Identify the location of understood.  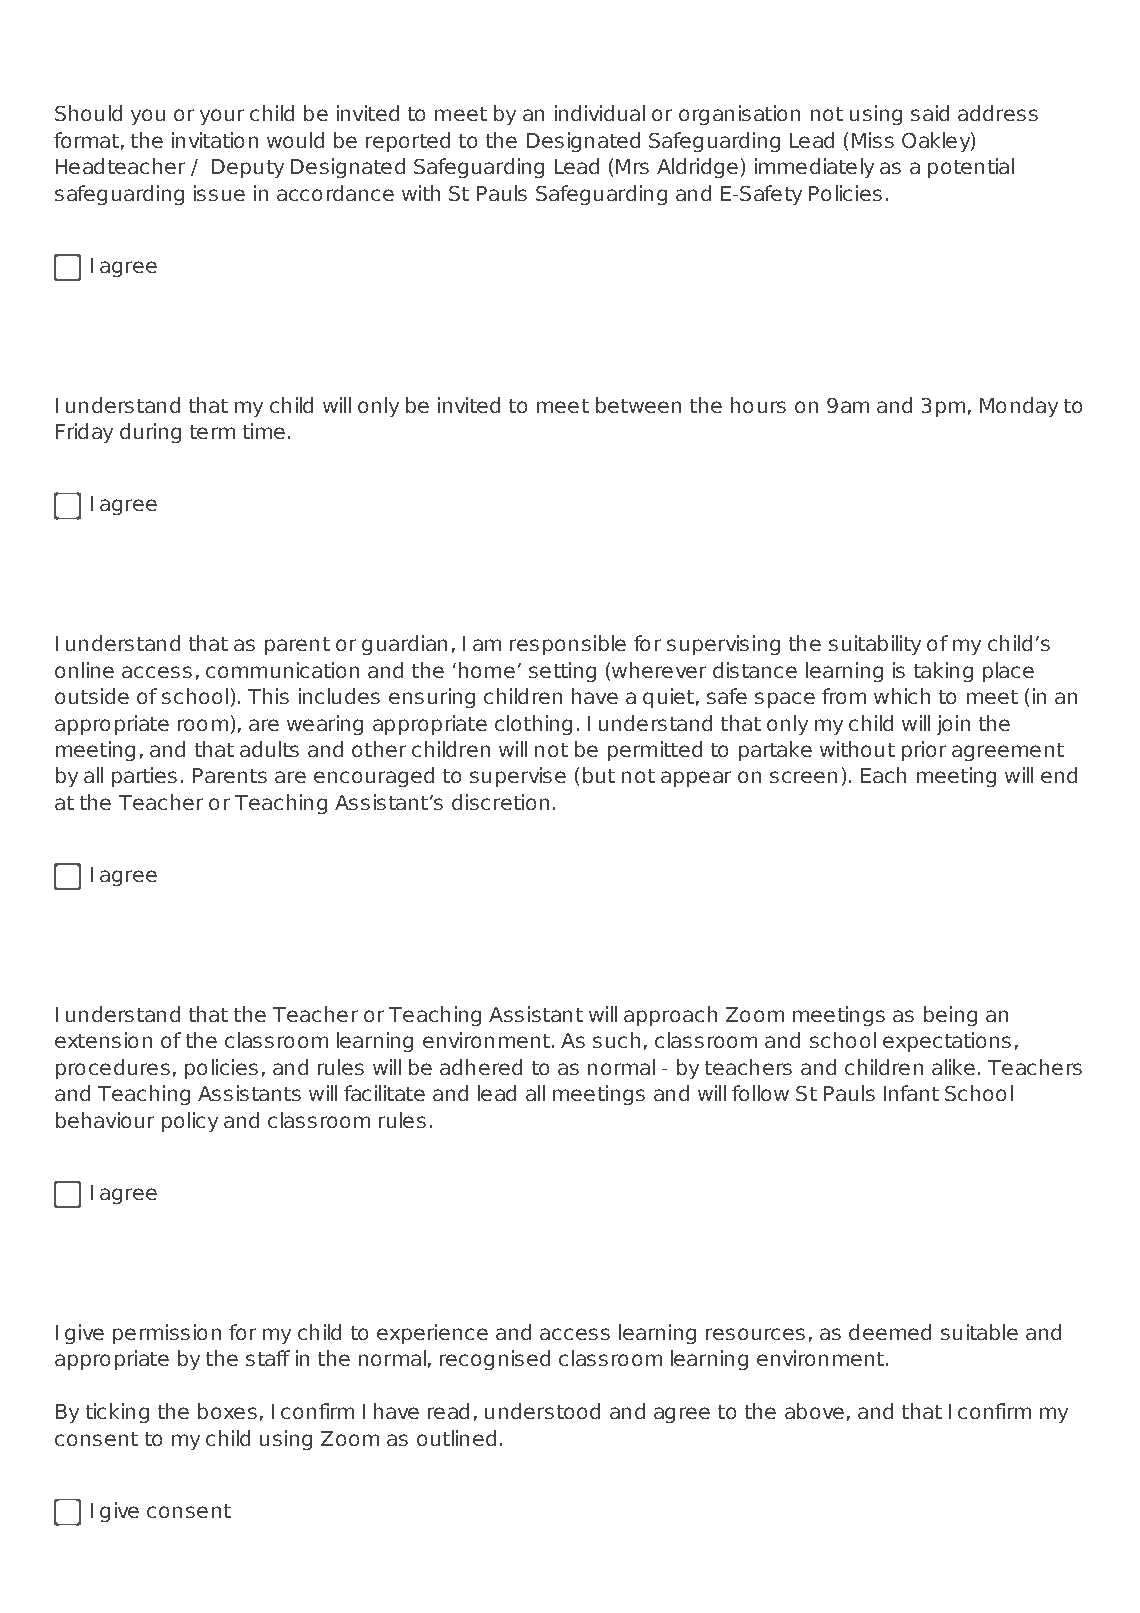
(542, 1411).
